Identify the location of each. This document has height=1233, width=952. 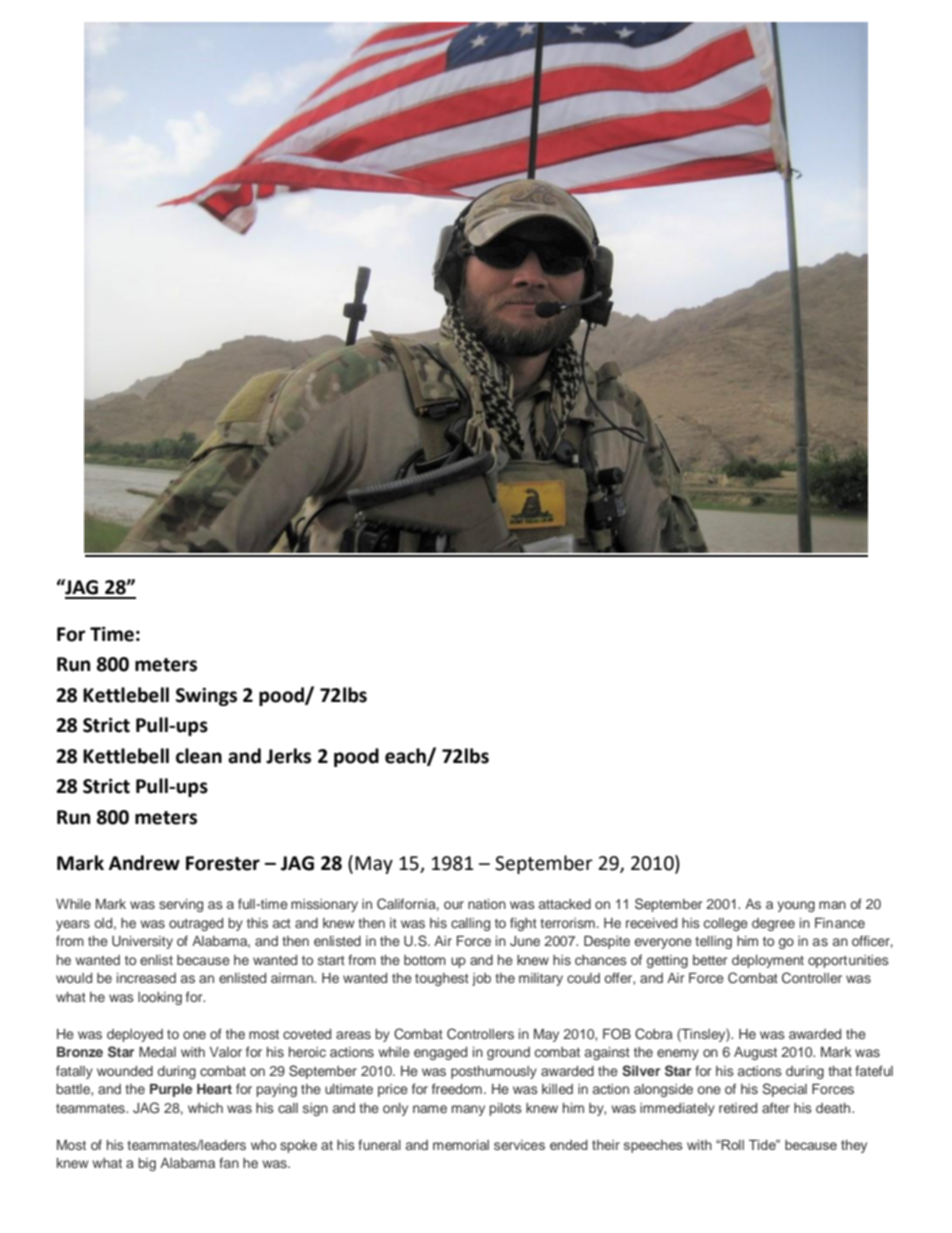
(406, 756).
